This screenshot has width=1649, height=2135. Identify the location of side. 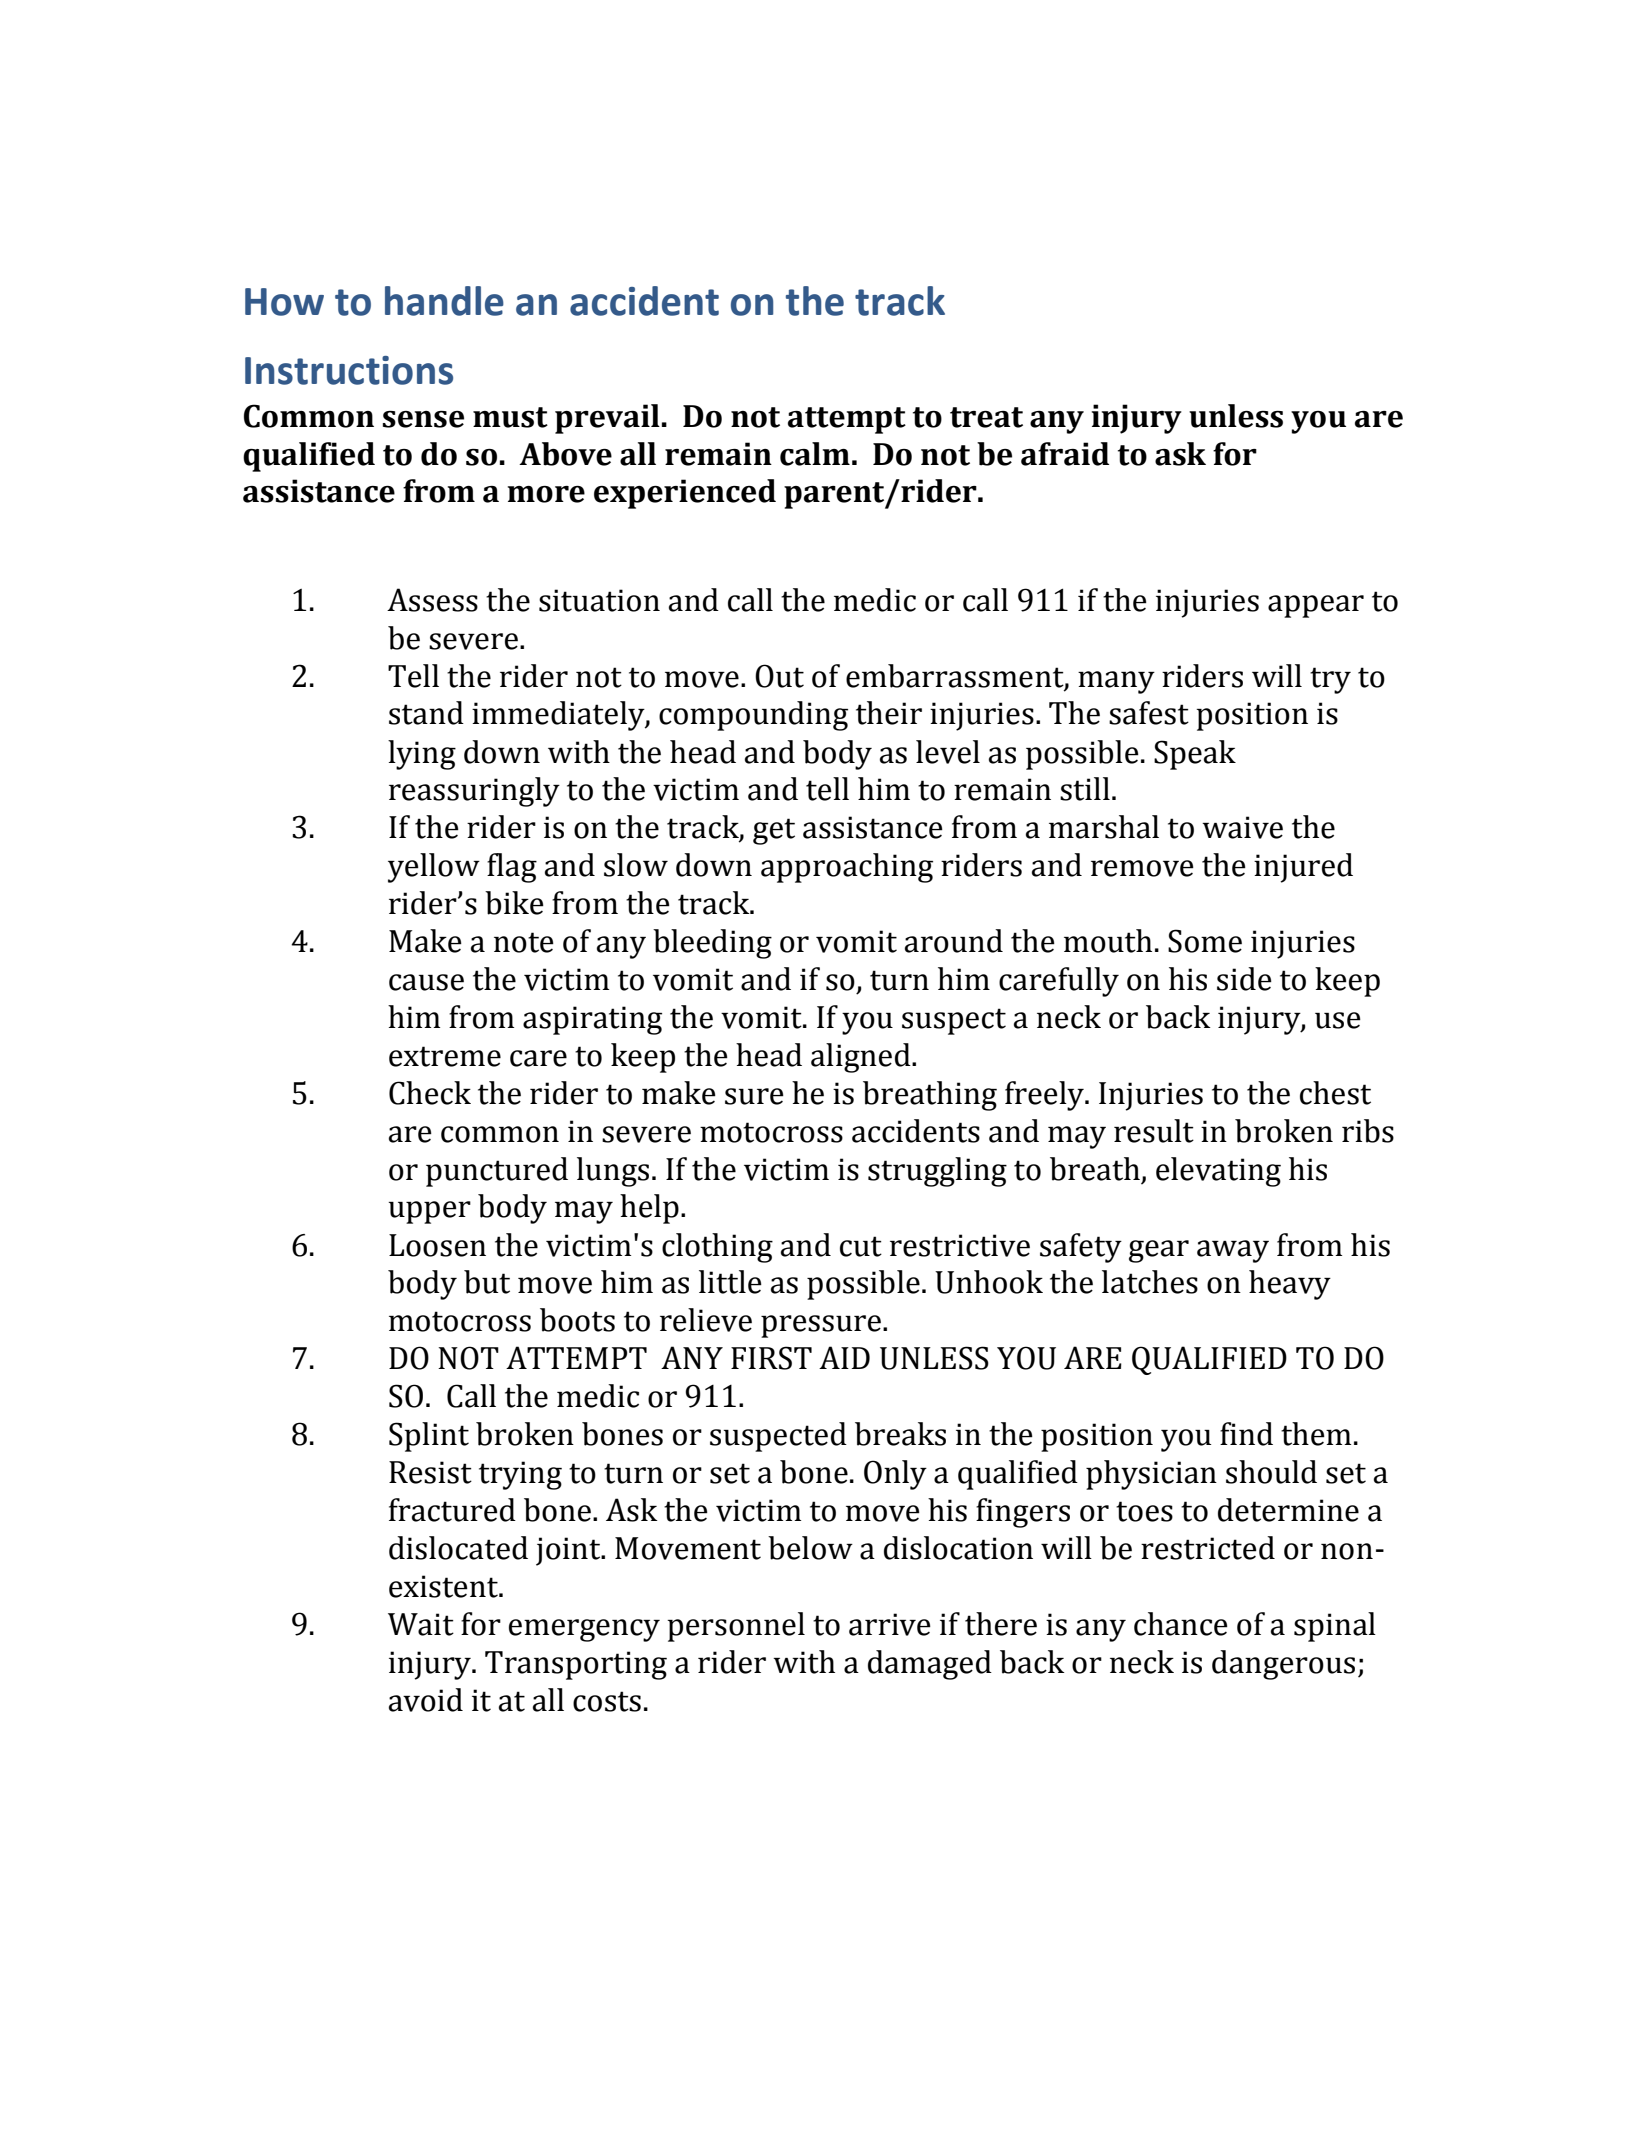
(1244, 979).
